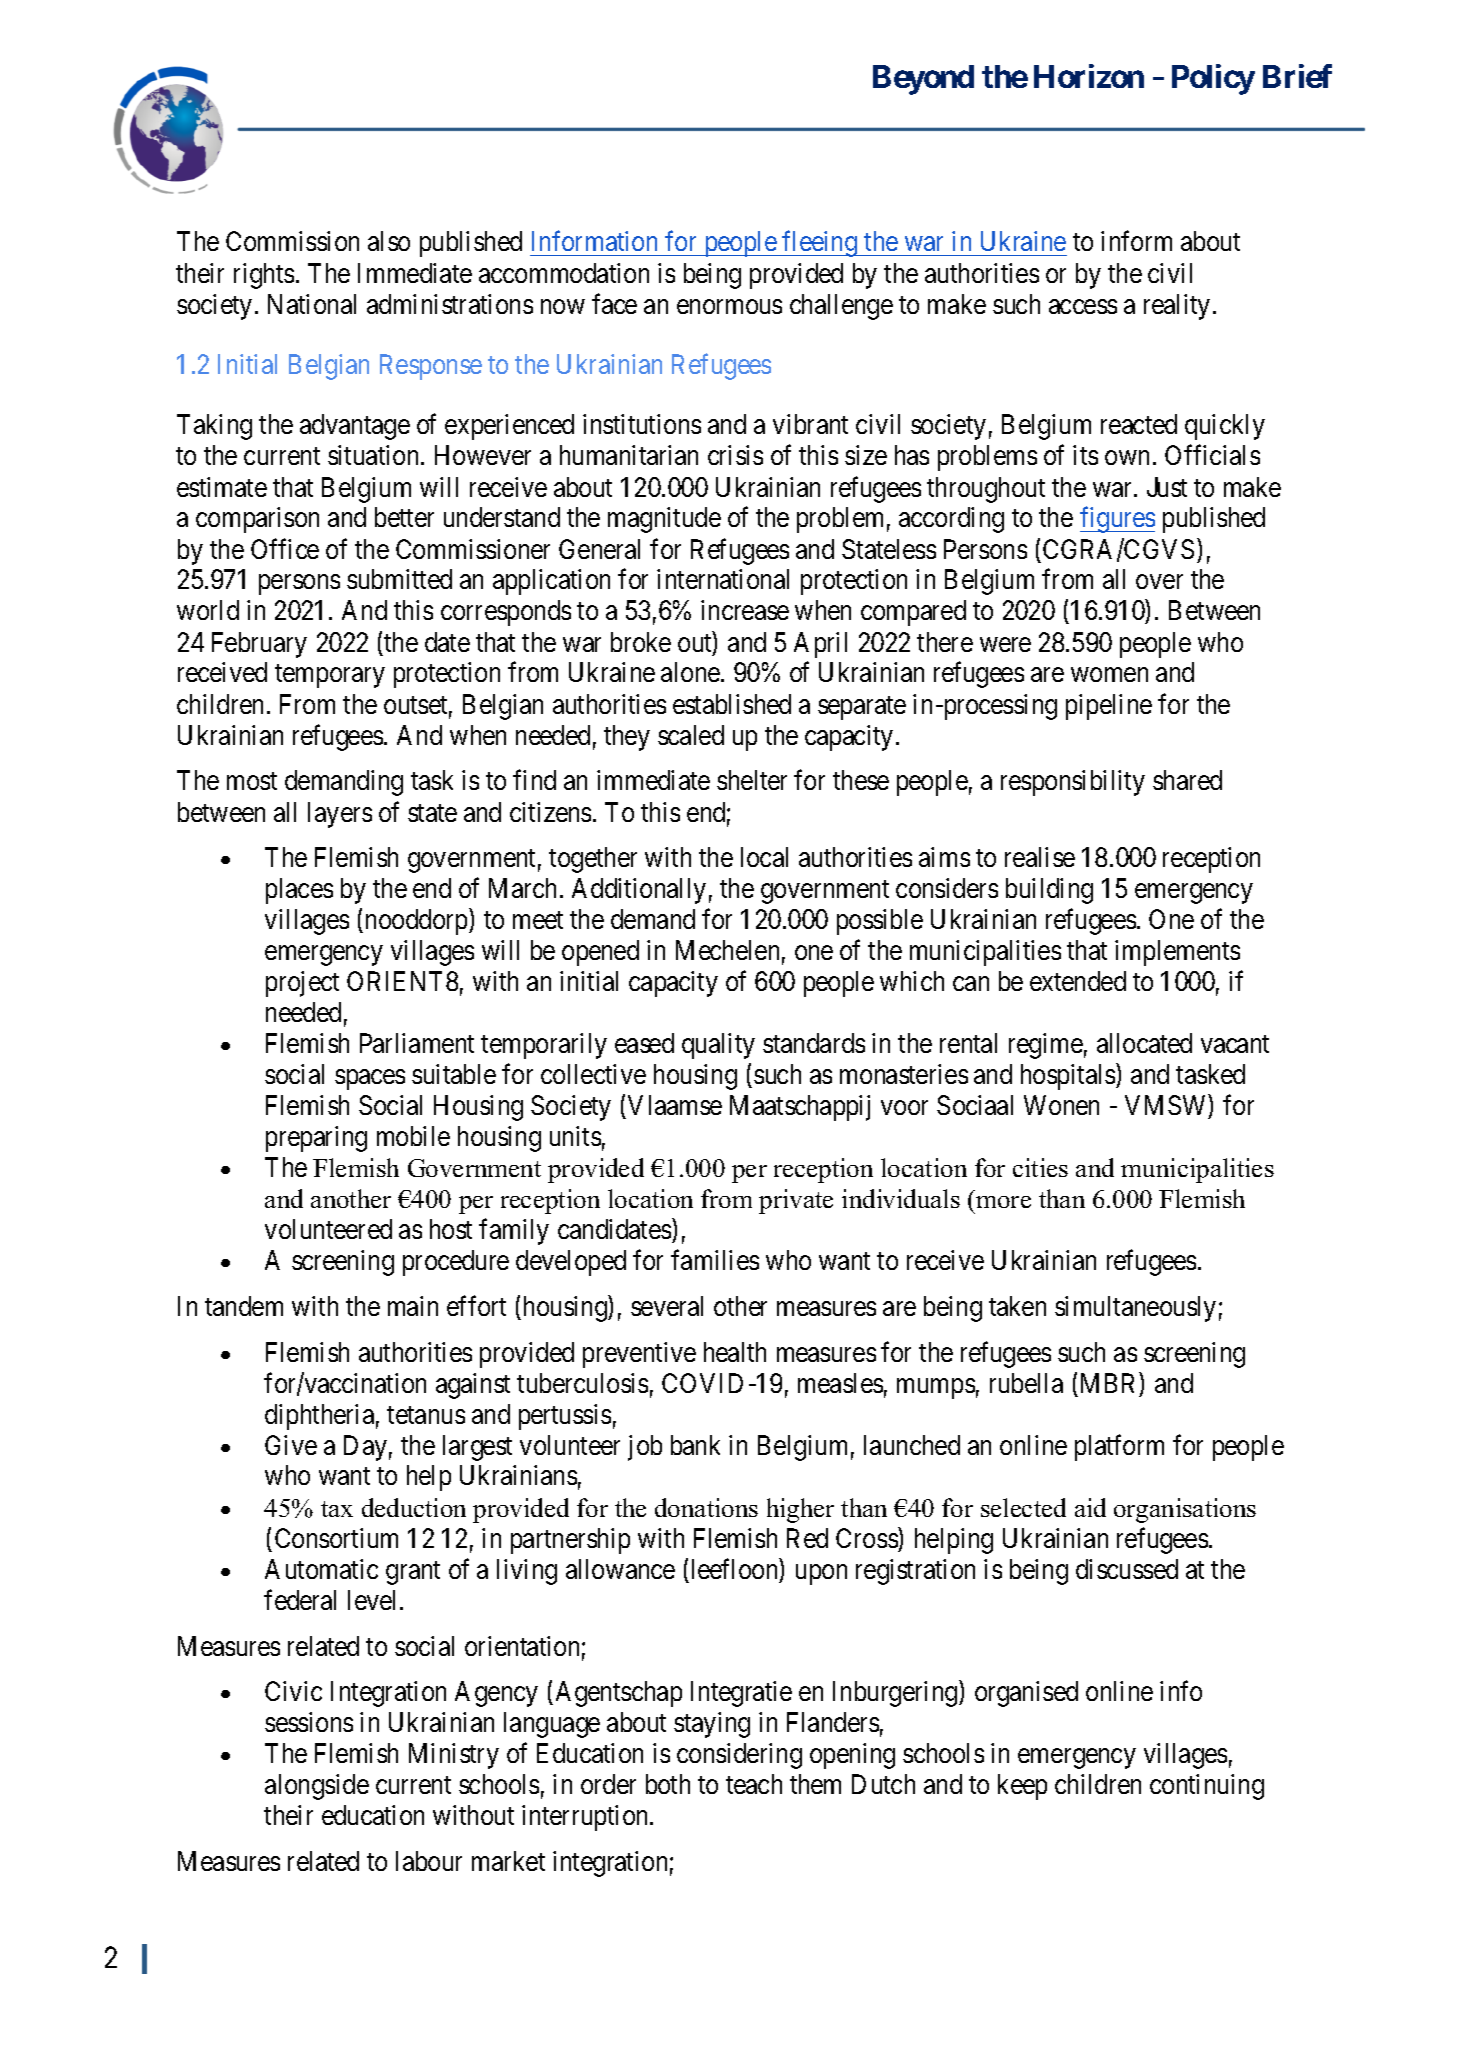  What do you see at coordinates (820, 244) in the page?
I see `fleeing` at bounding box center [820, 244].
